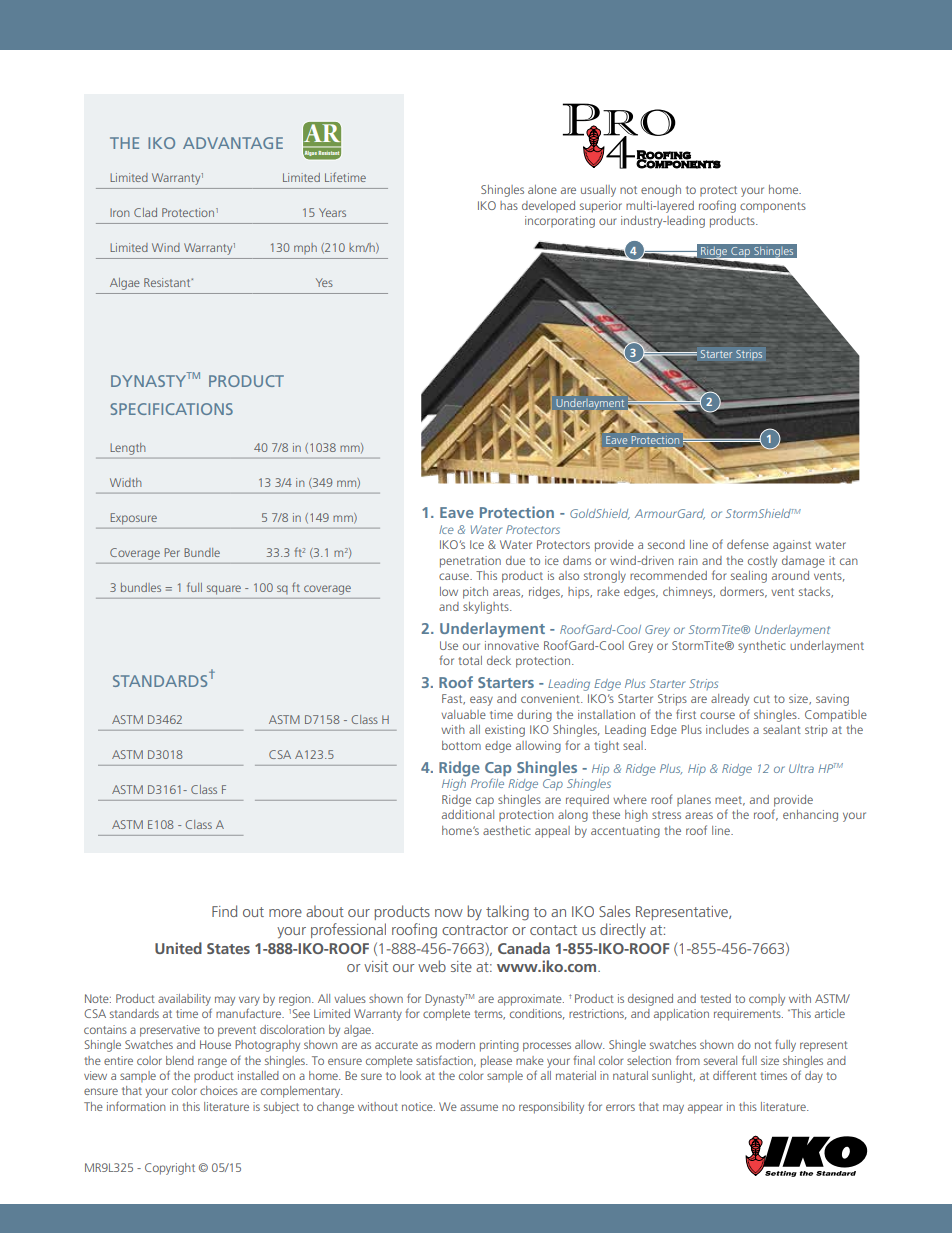 This page has width=952, height=1233. What do you see at coordinates (224, 589) in the page?
I see `square` at bounding box center [224, 589].
